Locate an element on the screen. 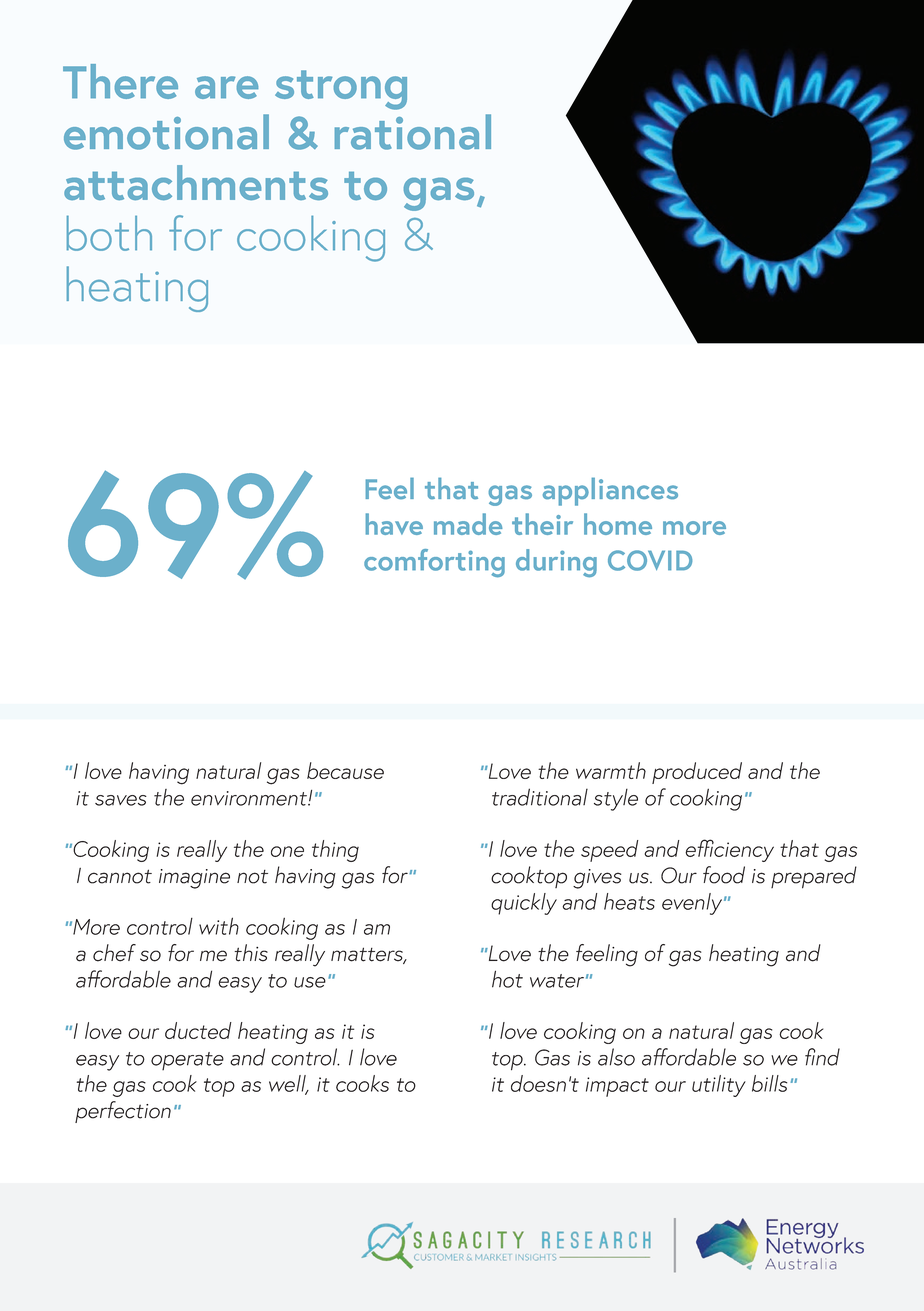 The height and width of the screenshot is (1311, 924). have is located at coordinates (394, 524).
